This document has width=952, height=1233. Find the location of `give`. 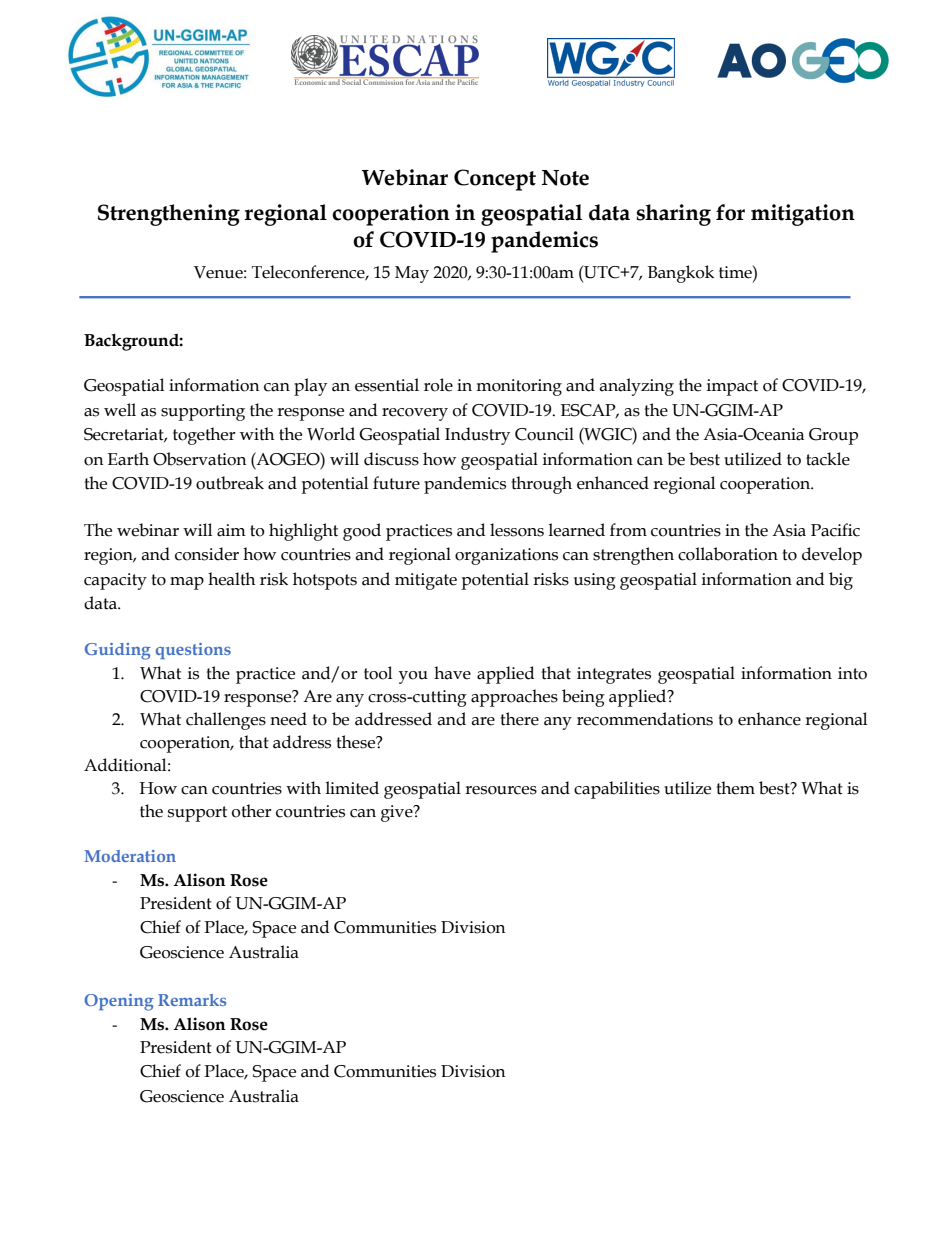

give is located at coordinates (398, 813).
